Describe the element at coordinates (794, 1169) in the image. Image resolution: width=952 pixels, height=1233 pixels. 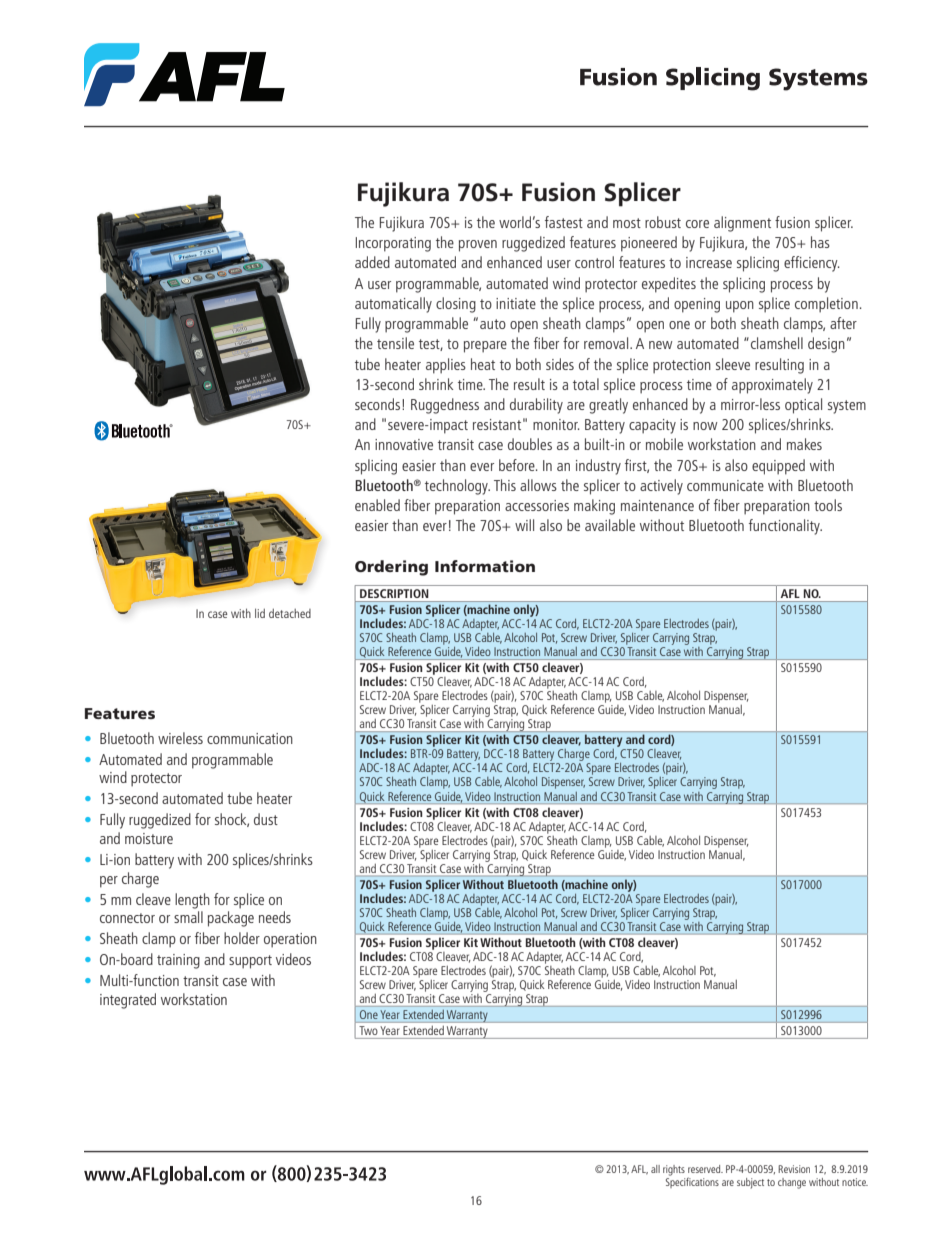
I see `Revision` at that location.
